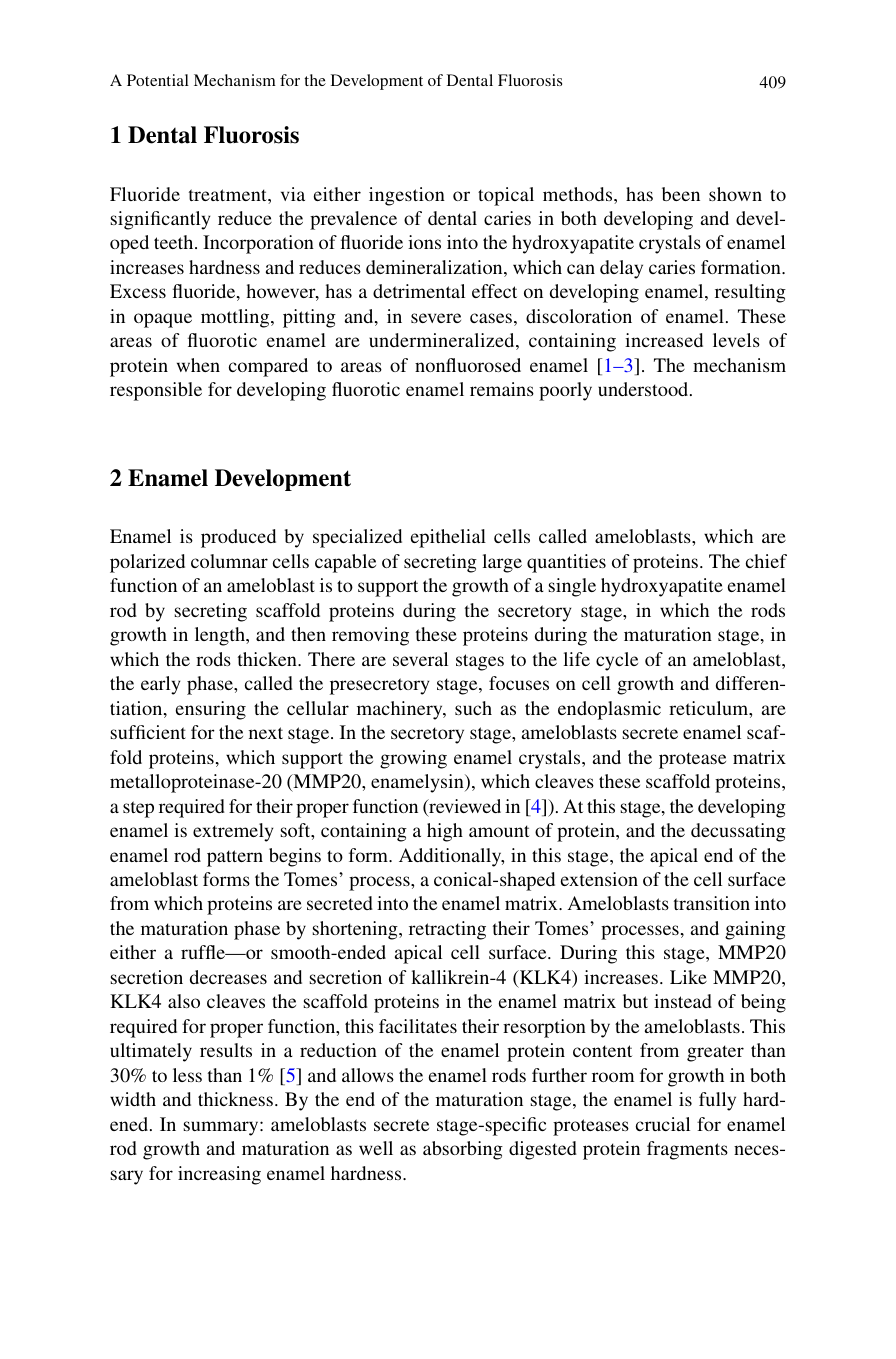 The image size is (896, 1359). I want to click on responsible, so click(156, 391).
